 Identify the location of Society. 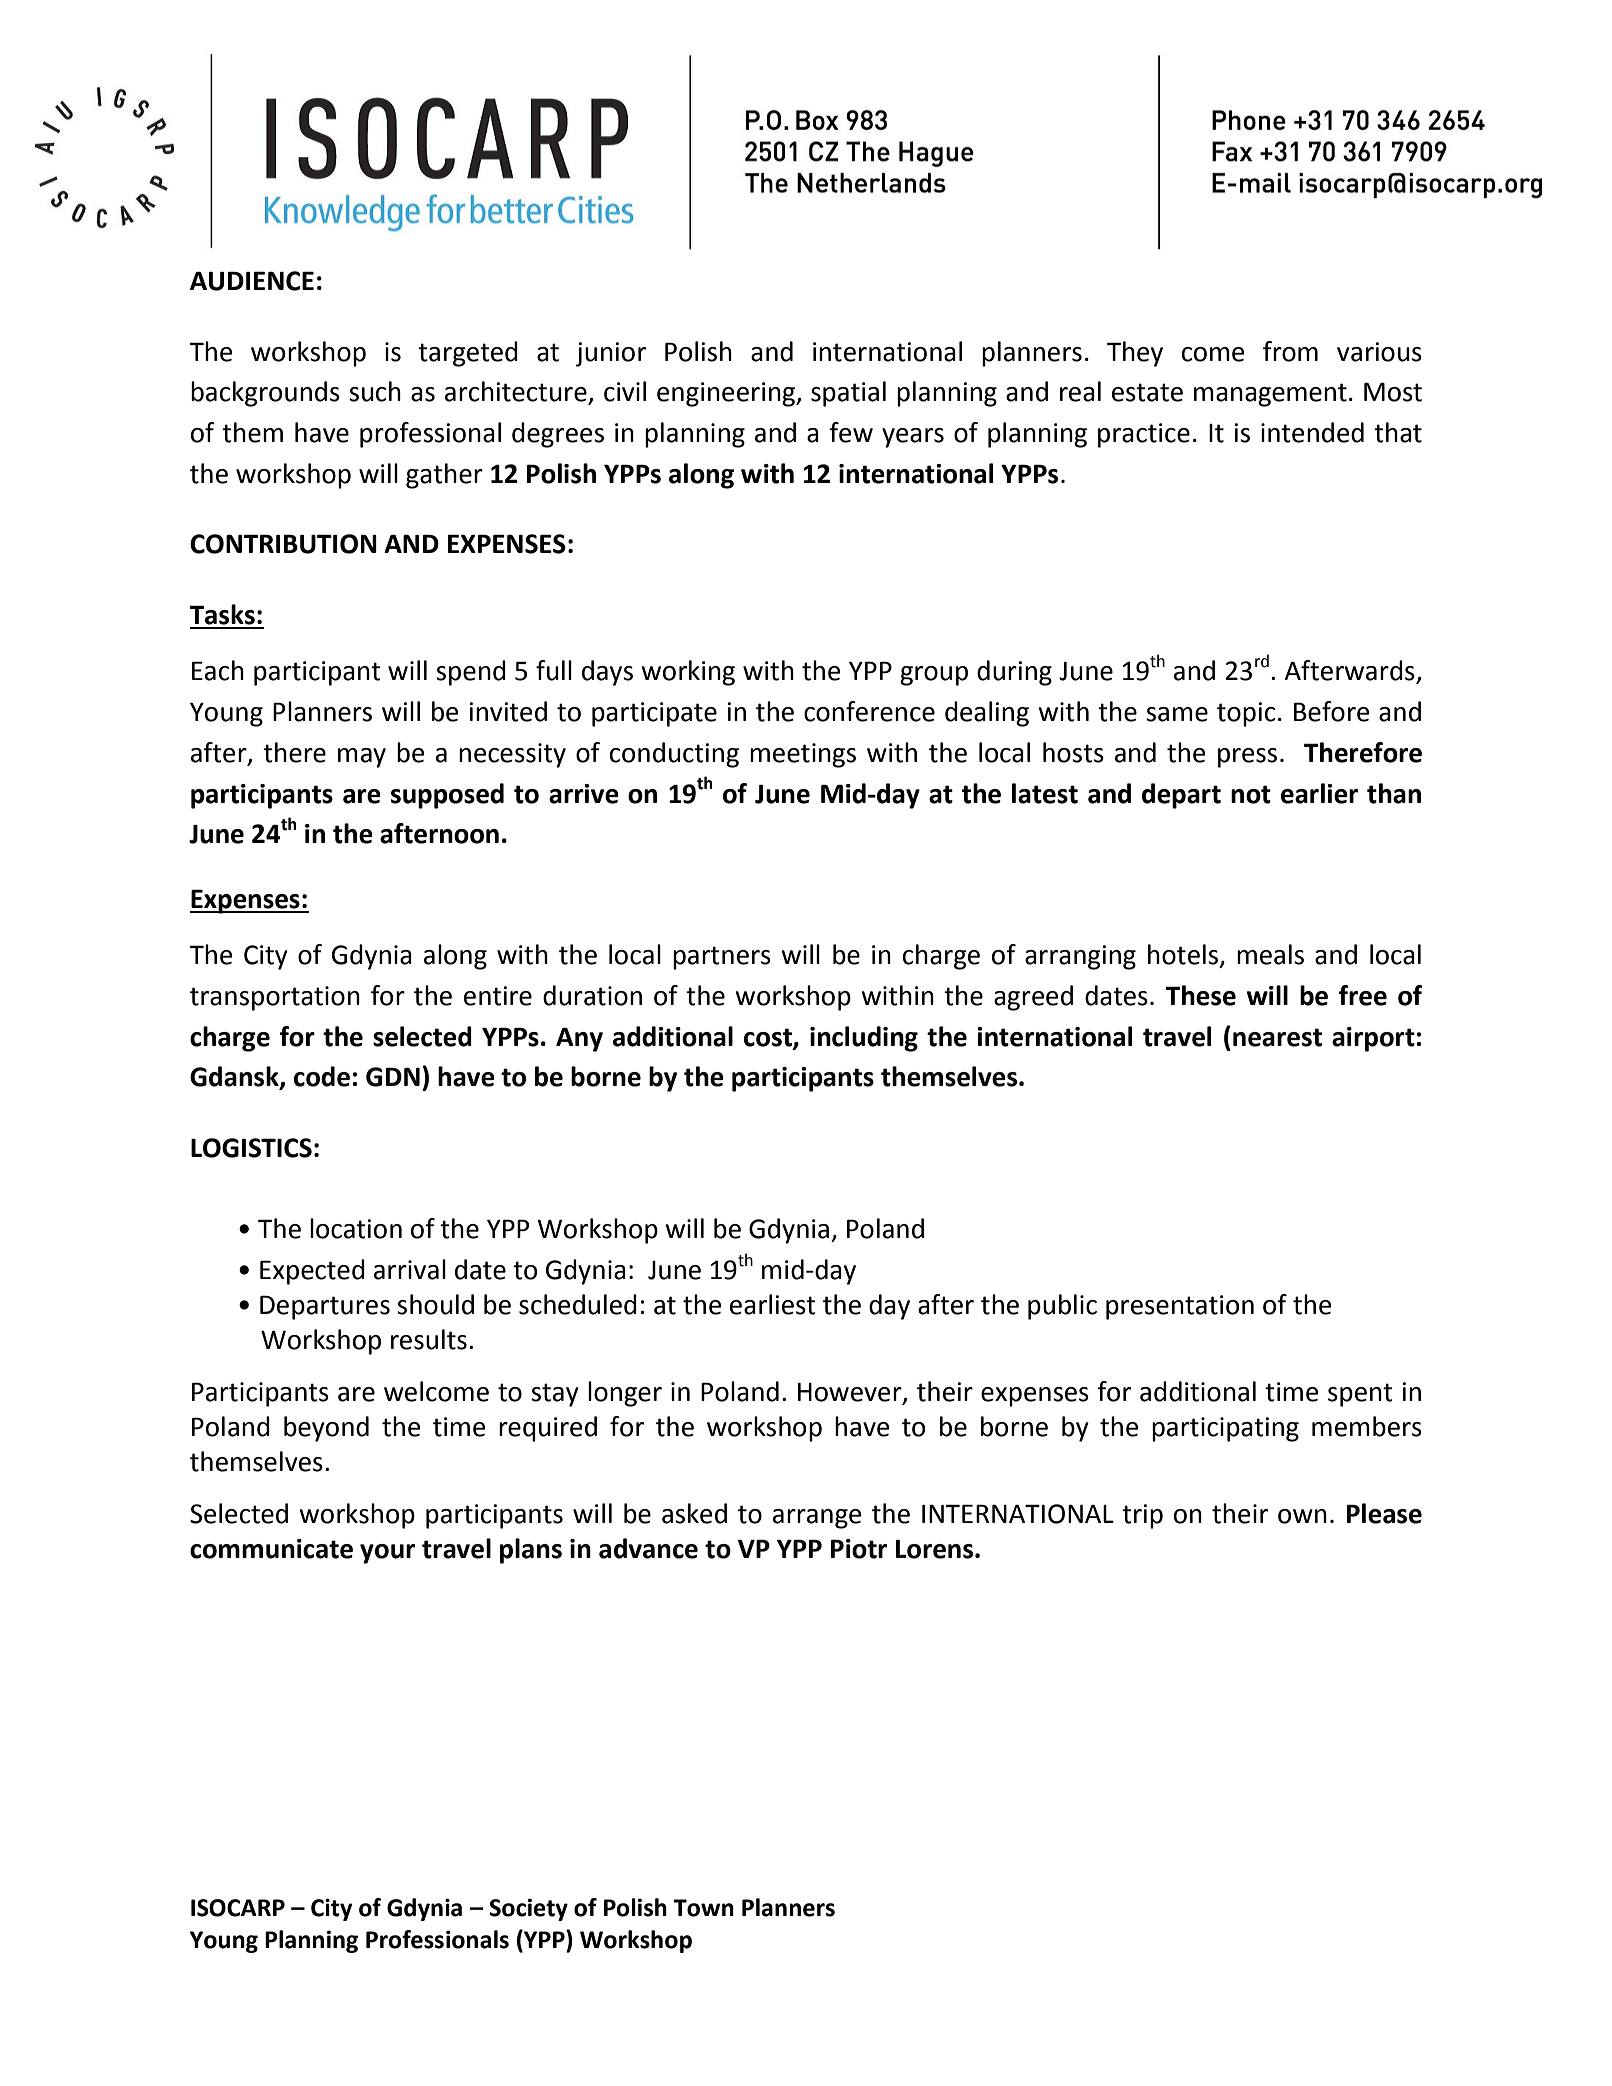
(528, 1909).
